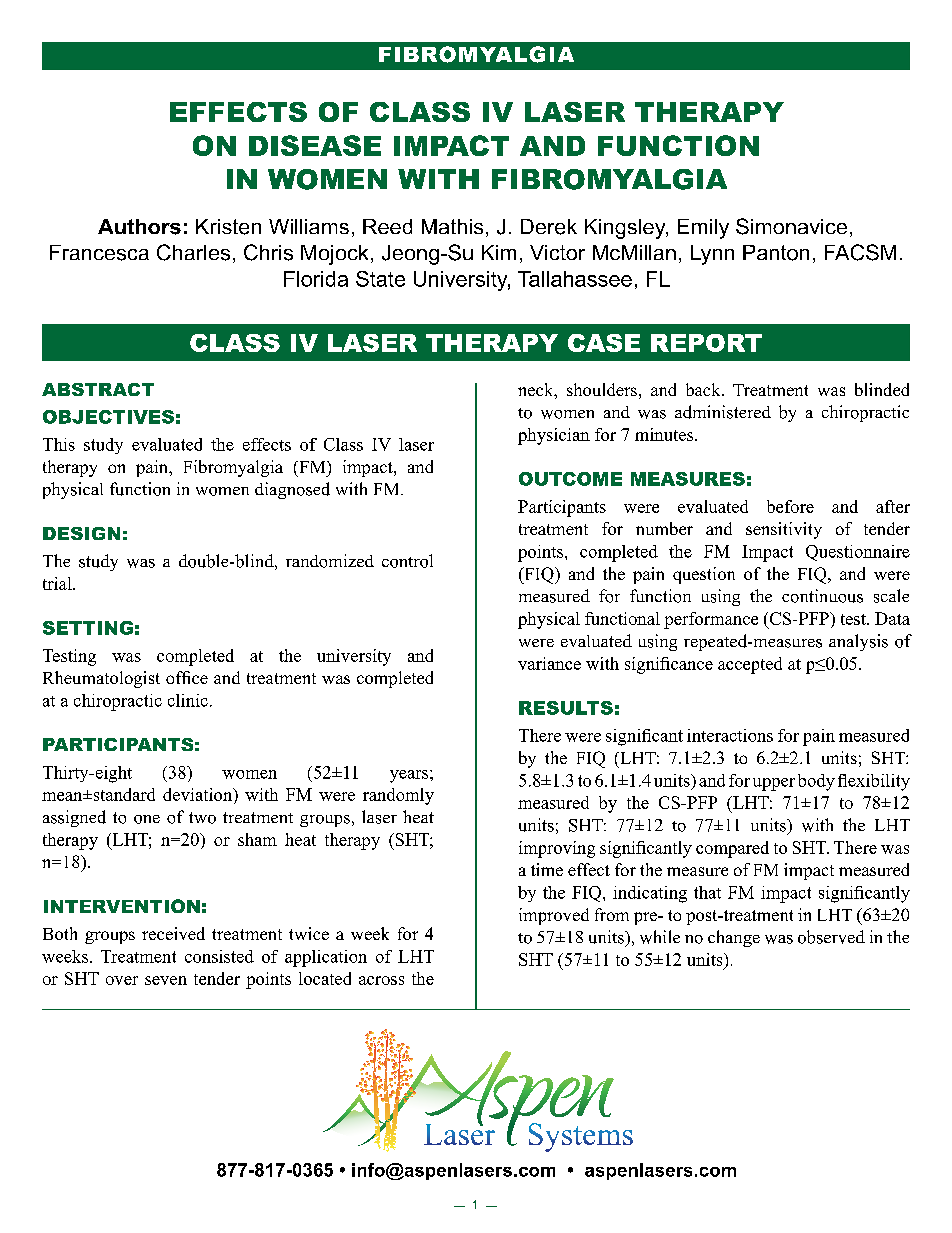 This screenshot has width=952, height=1233. I want to click on deviation, so click(199, 796).
